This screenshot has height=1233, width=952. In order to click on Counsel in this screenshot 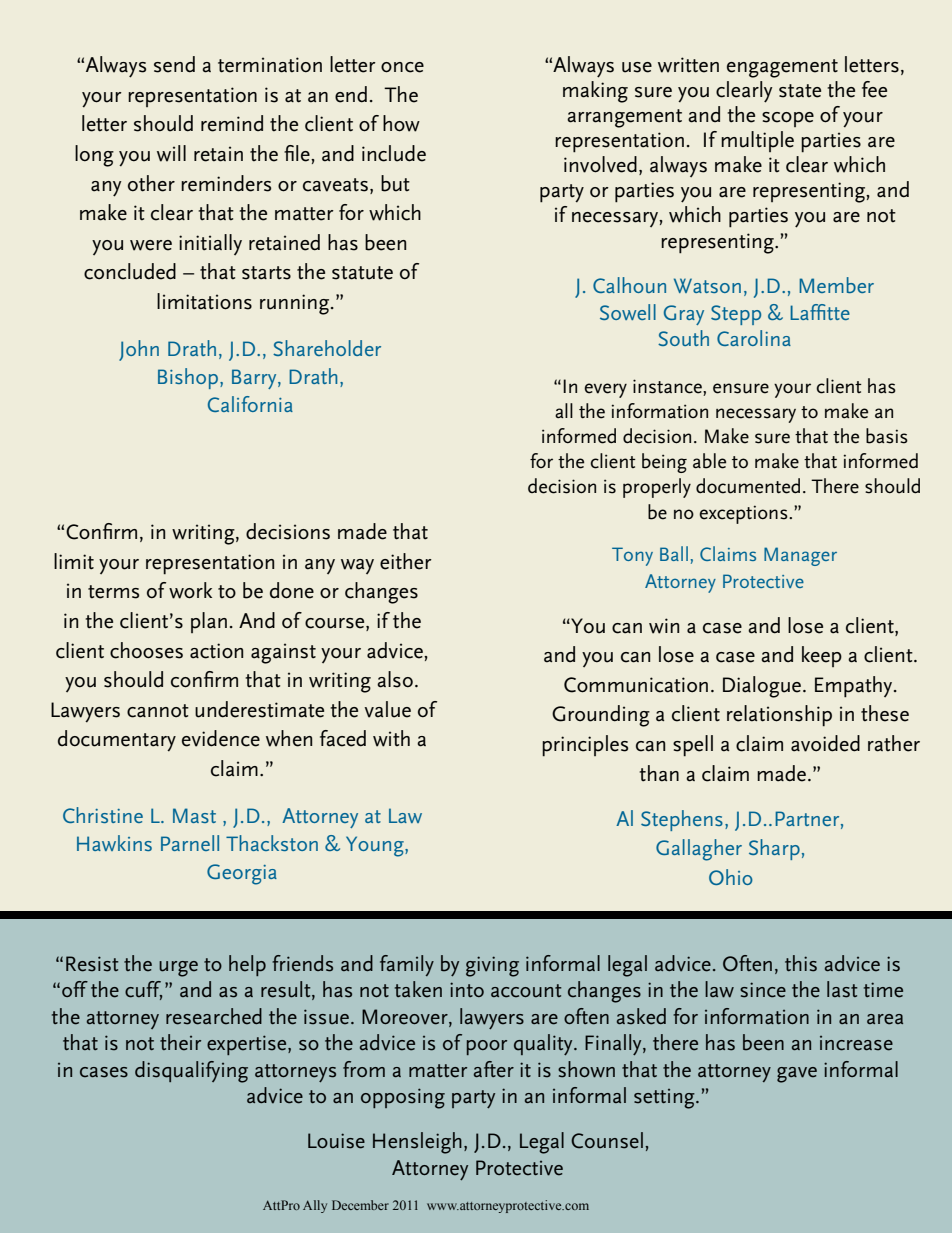, I will do `click(607, 1140)`.
